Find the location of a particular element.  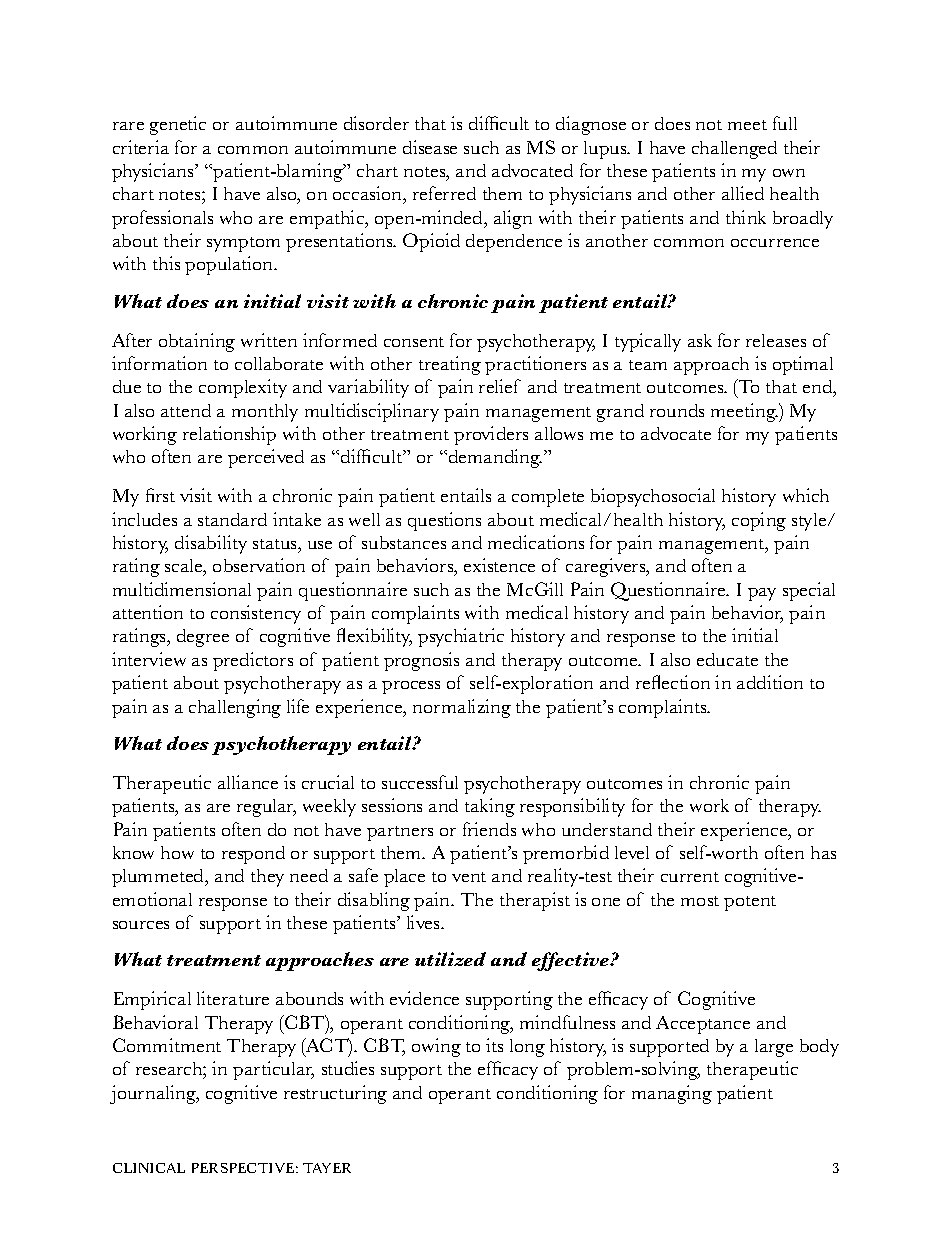

challenged is located at coordinates (734, 150).
